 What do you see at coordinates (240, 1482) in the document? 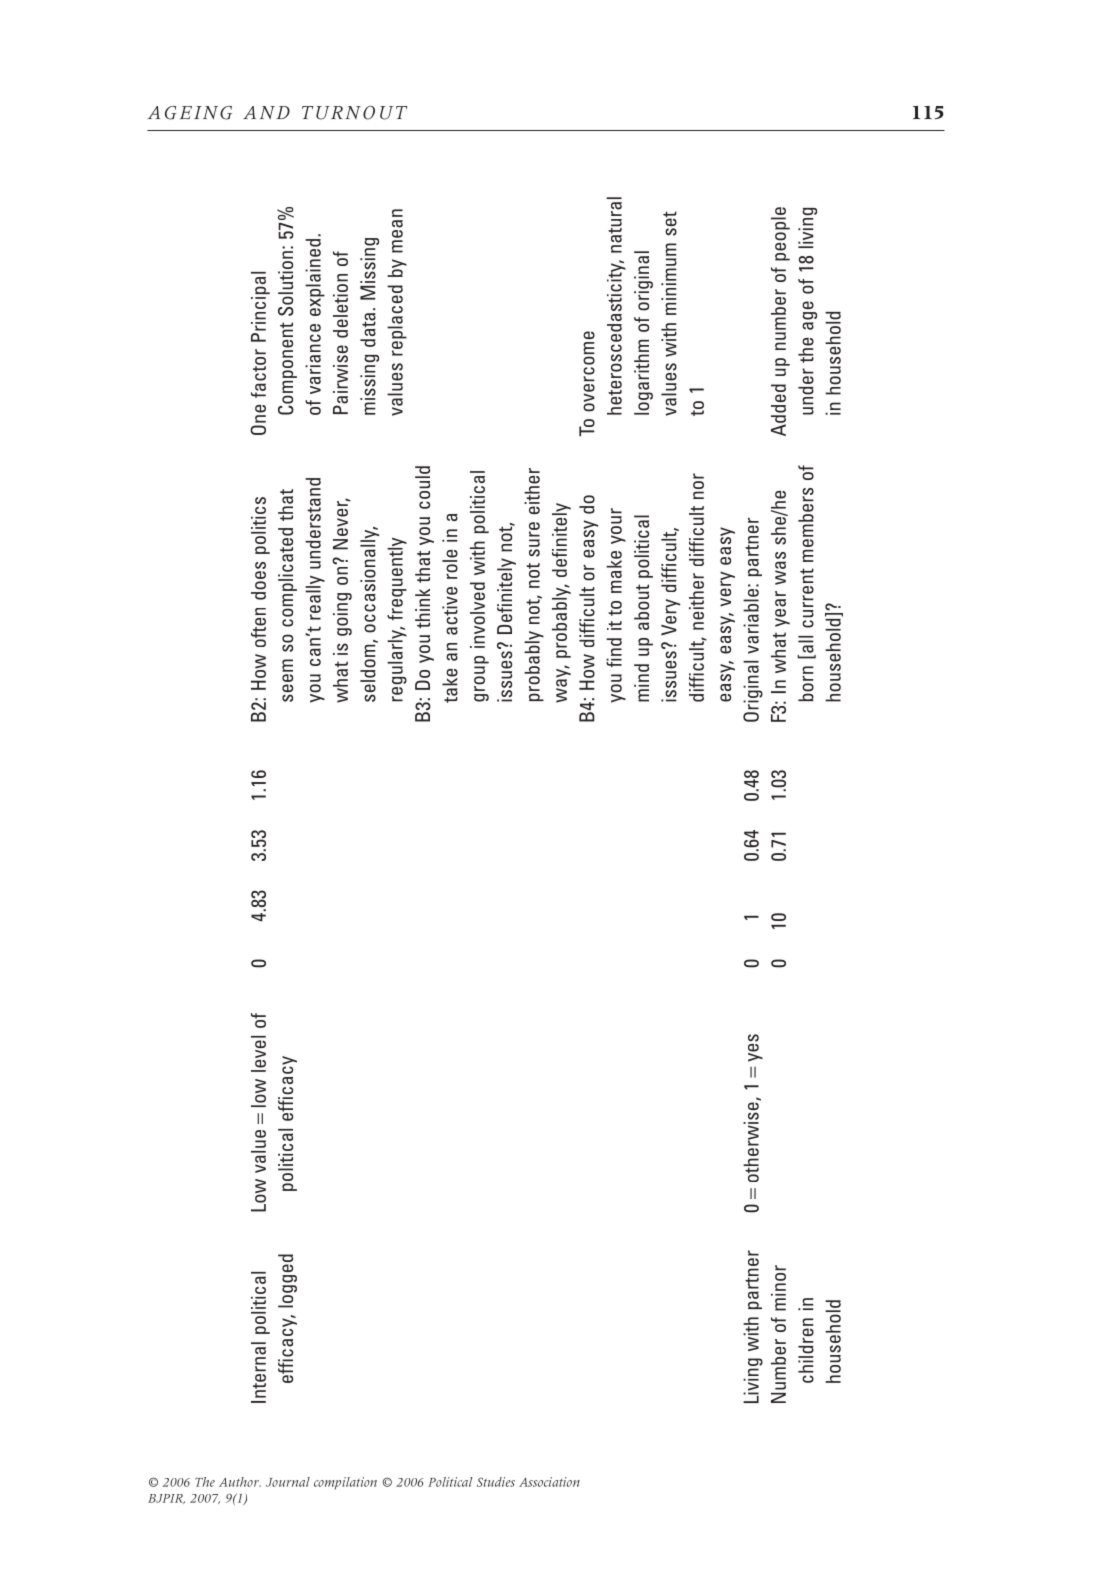
I see `Author` at bounding box center [240, 1482].
